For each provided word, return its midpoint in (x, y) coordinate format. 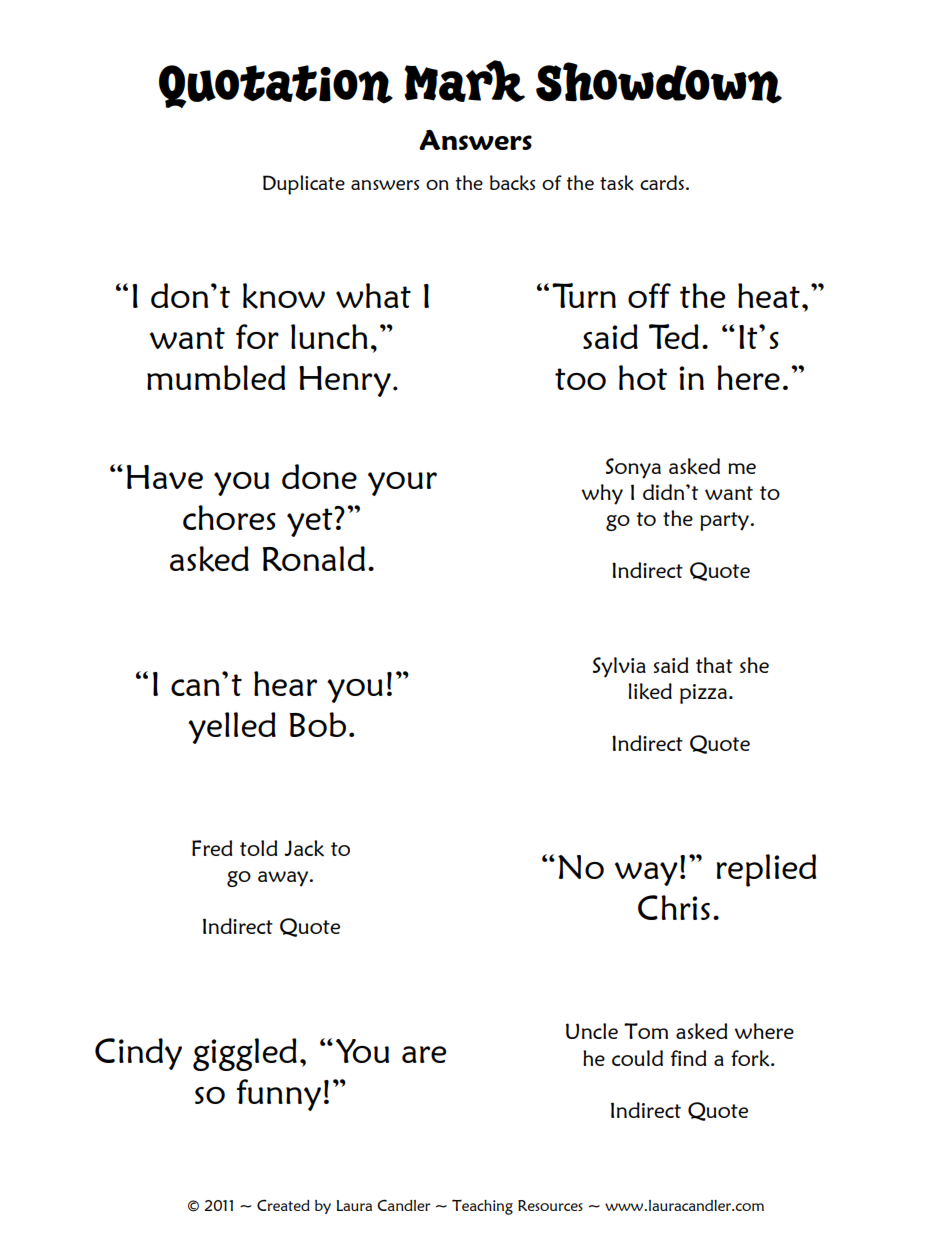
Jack (304, 848)
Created (283, 1205)
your (402, 484)
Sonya (633, 468)
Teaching (482, 1207)
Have (165, 477)
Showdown (659, 83)
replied (766, 870)
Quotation (276, 86)
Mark (464, 81)
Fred (212, 848)
